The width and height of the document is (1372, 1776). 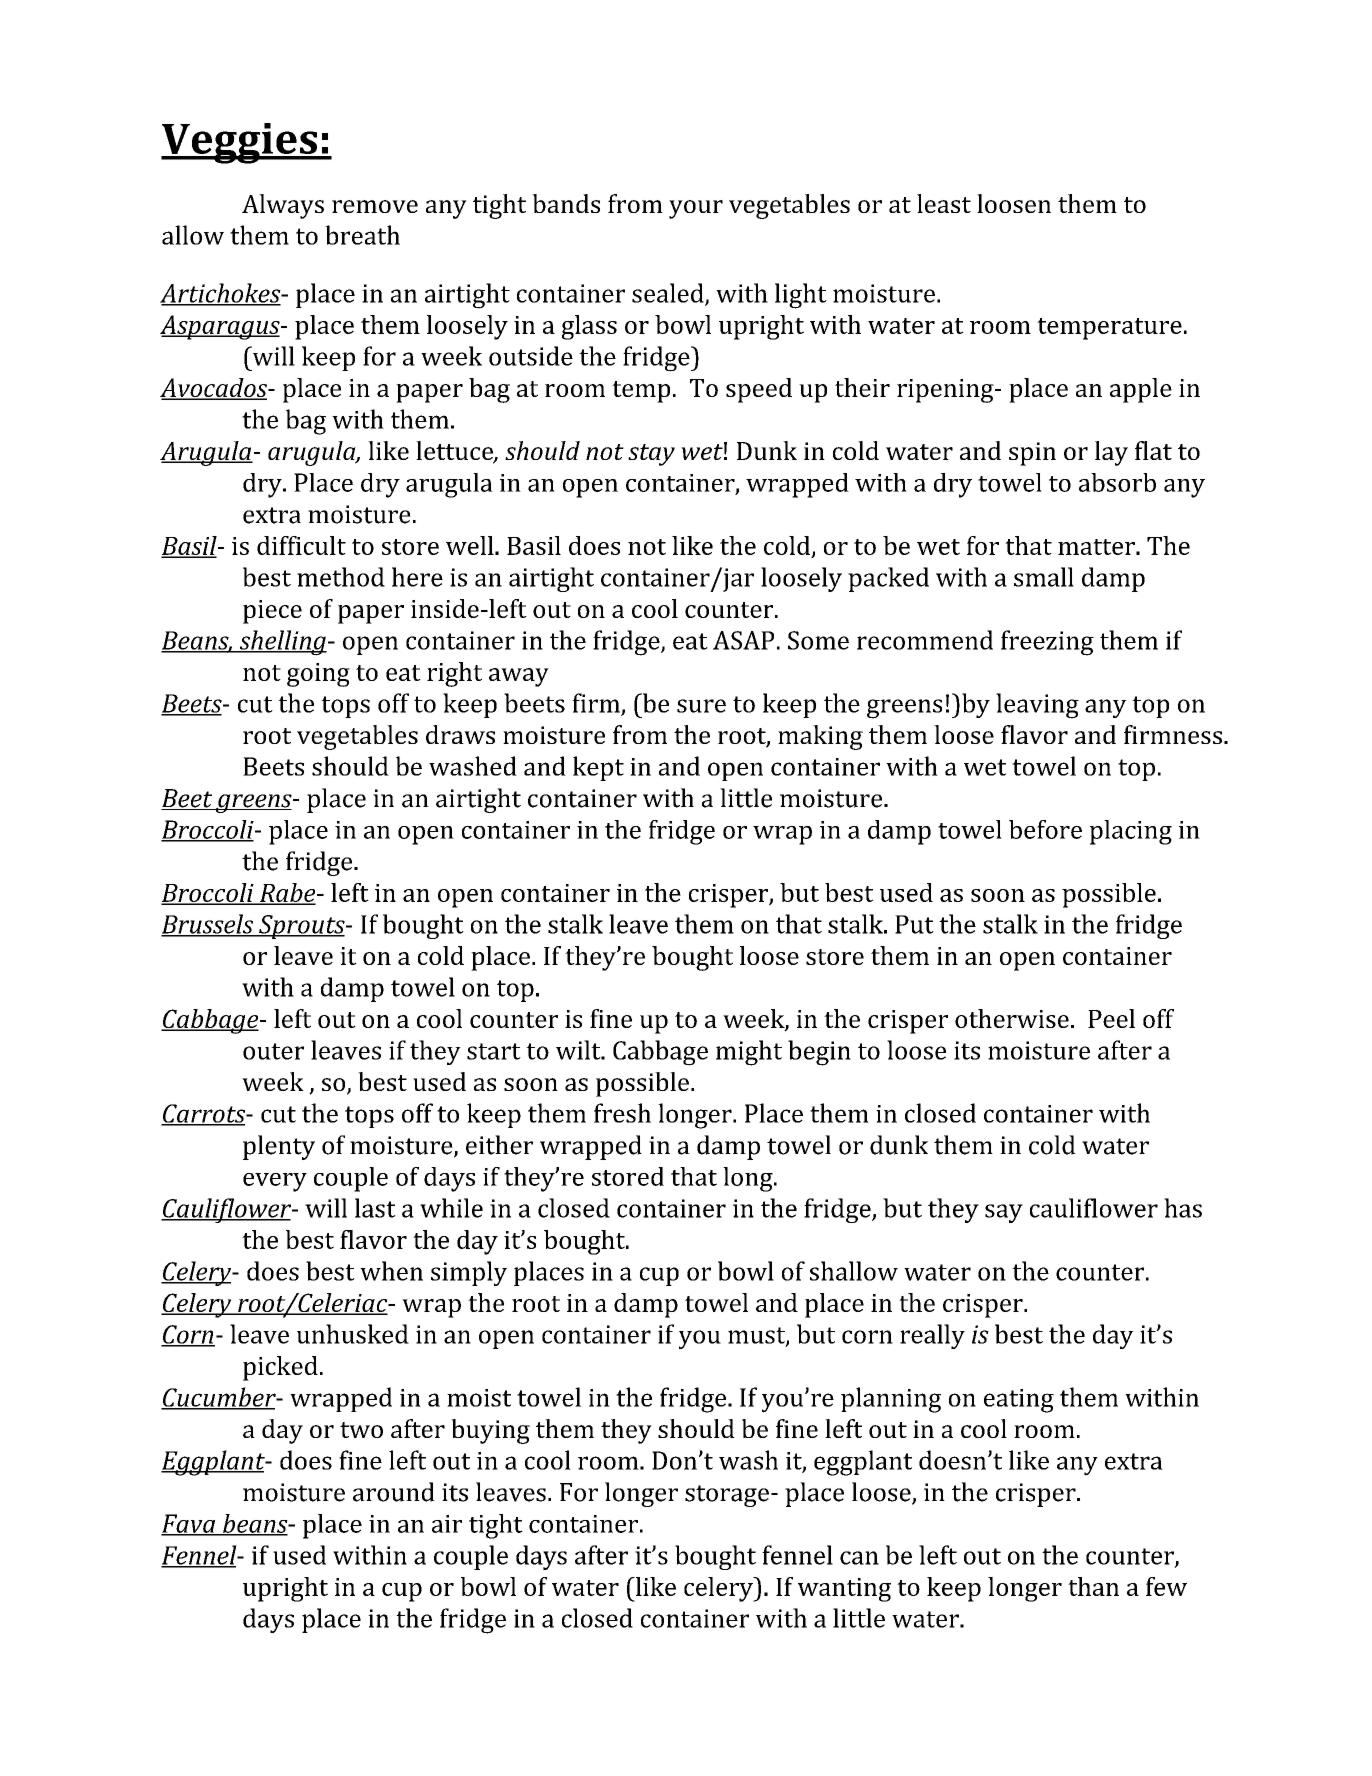 I want to click on fresh, so click(x=622, y=1113).
